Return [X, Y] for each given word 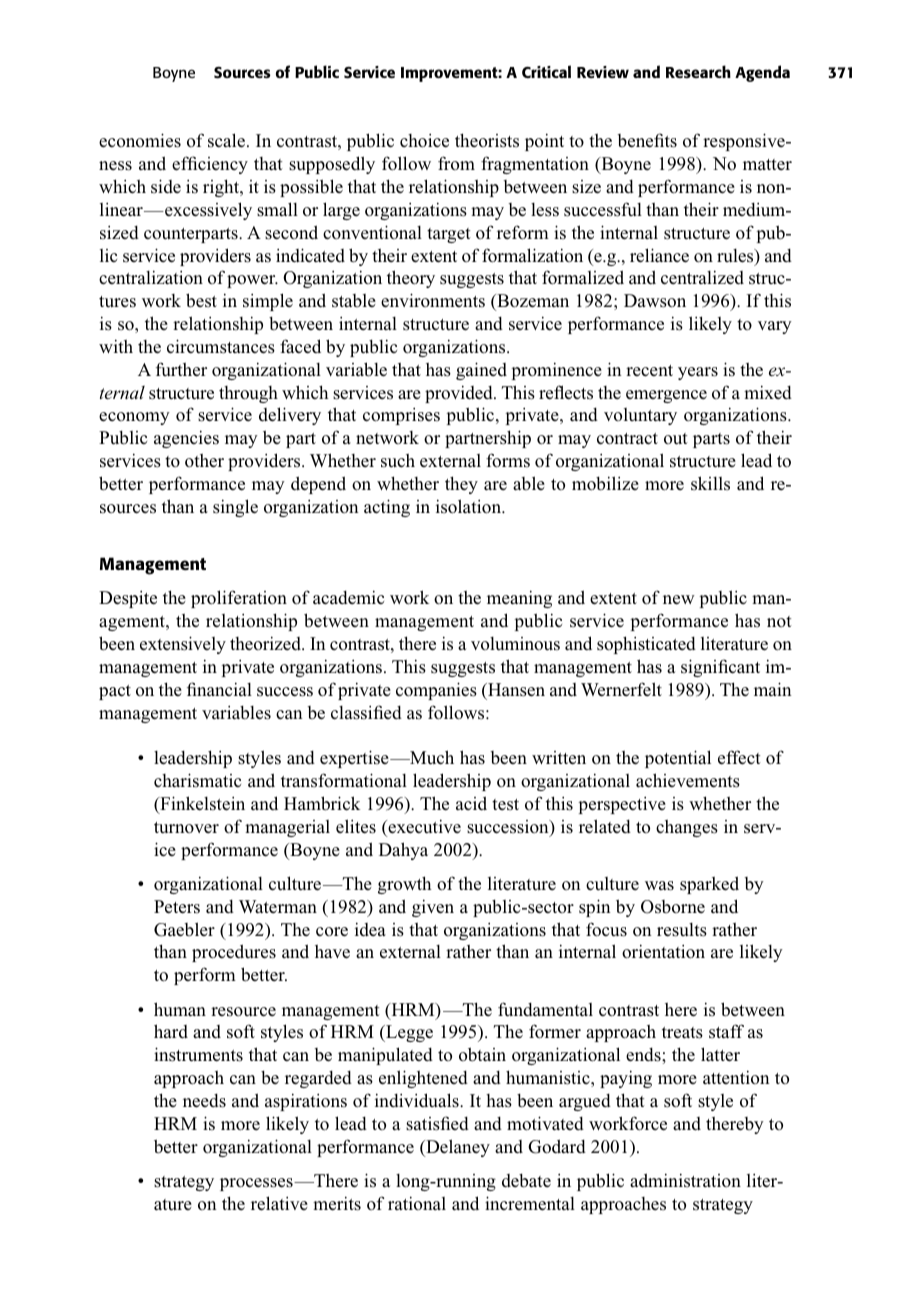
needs [204, 1100]
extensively [183, 645]
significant [720, 668]
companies [436, 691]
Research [698, 71]
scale [226, 140]
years [698, 373]
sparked [709, 885]
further [181, 369]
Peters [177, 907]
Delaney [457, 1148]
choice [424, 141]
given [433, 908]
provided [460, 394]
